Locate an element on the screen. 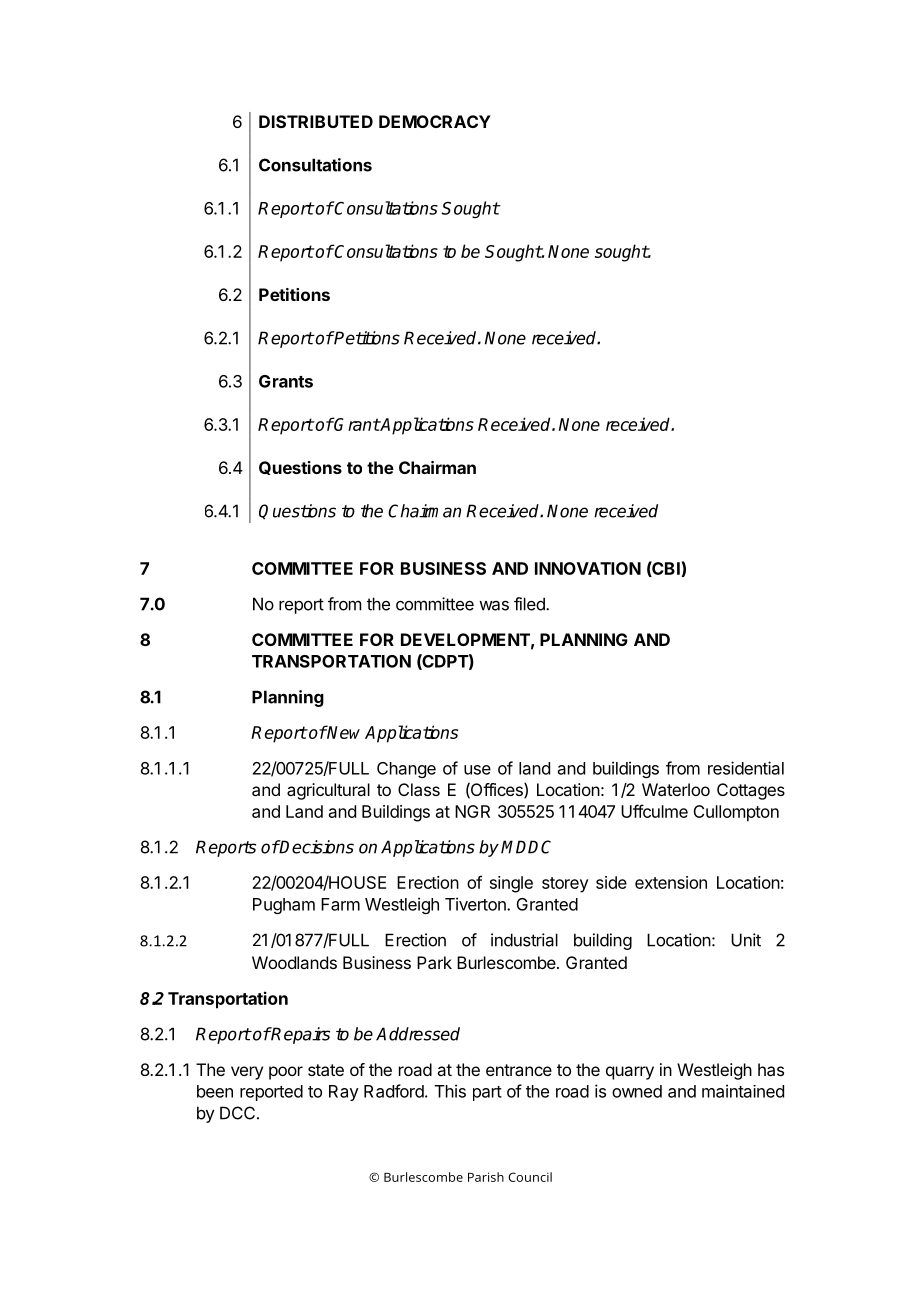 The image size is (924, 1309). was is located at coordinates (494, 605).
